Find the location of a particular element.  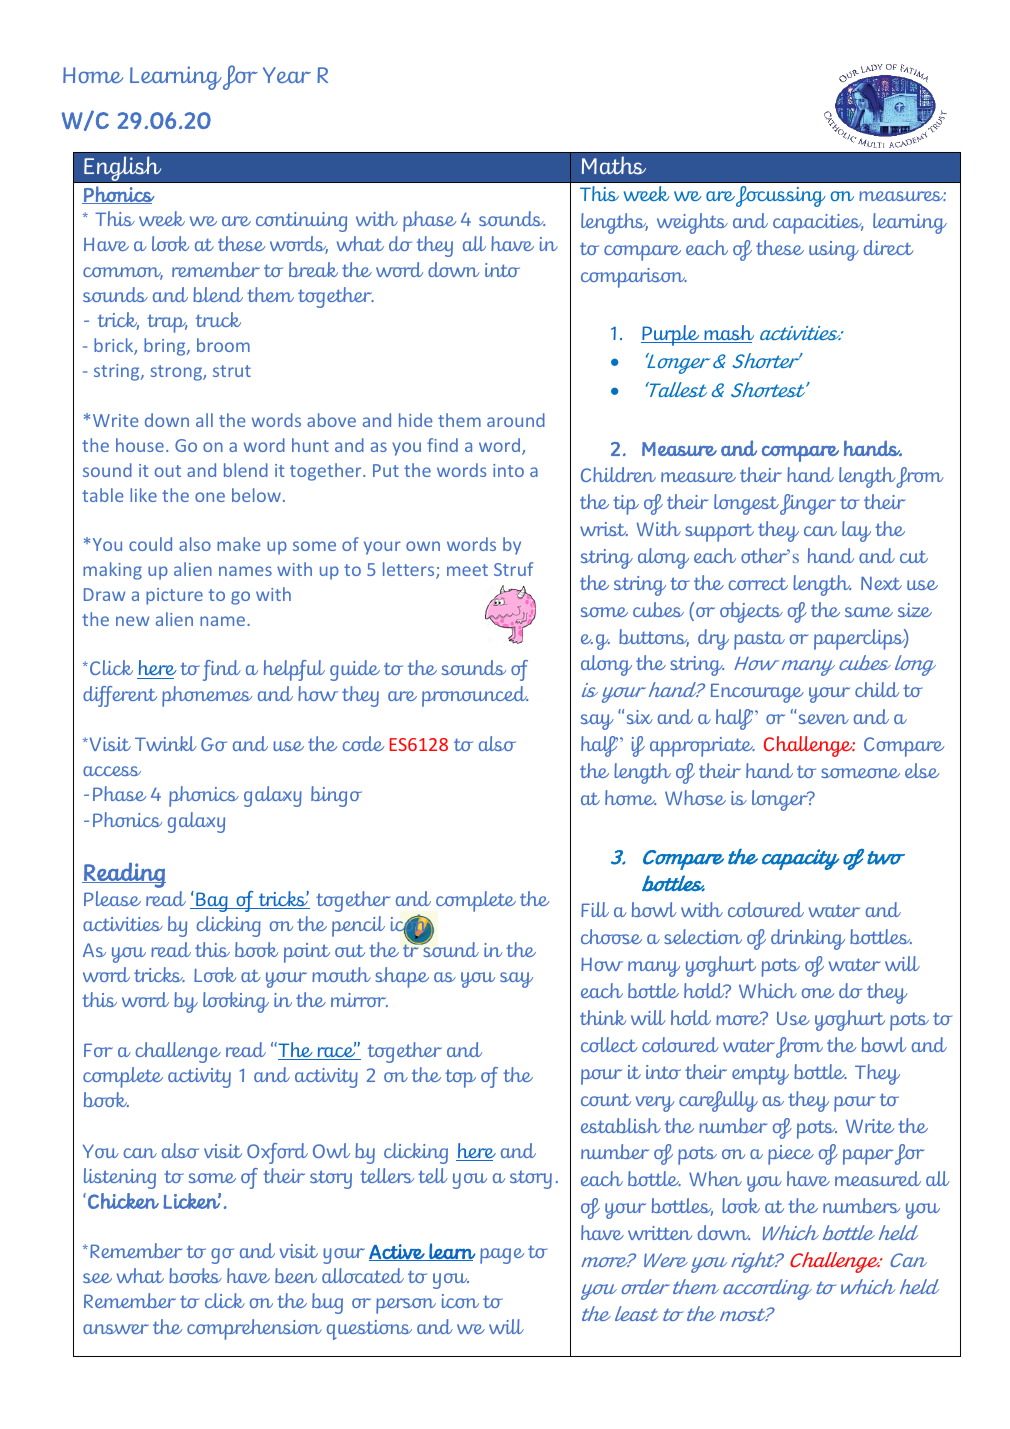

seven is located at coordinates (824, 719).
